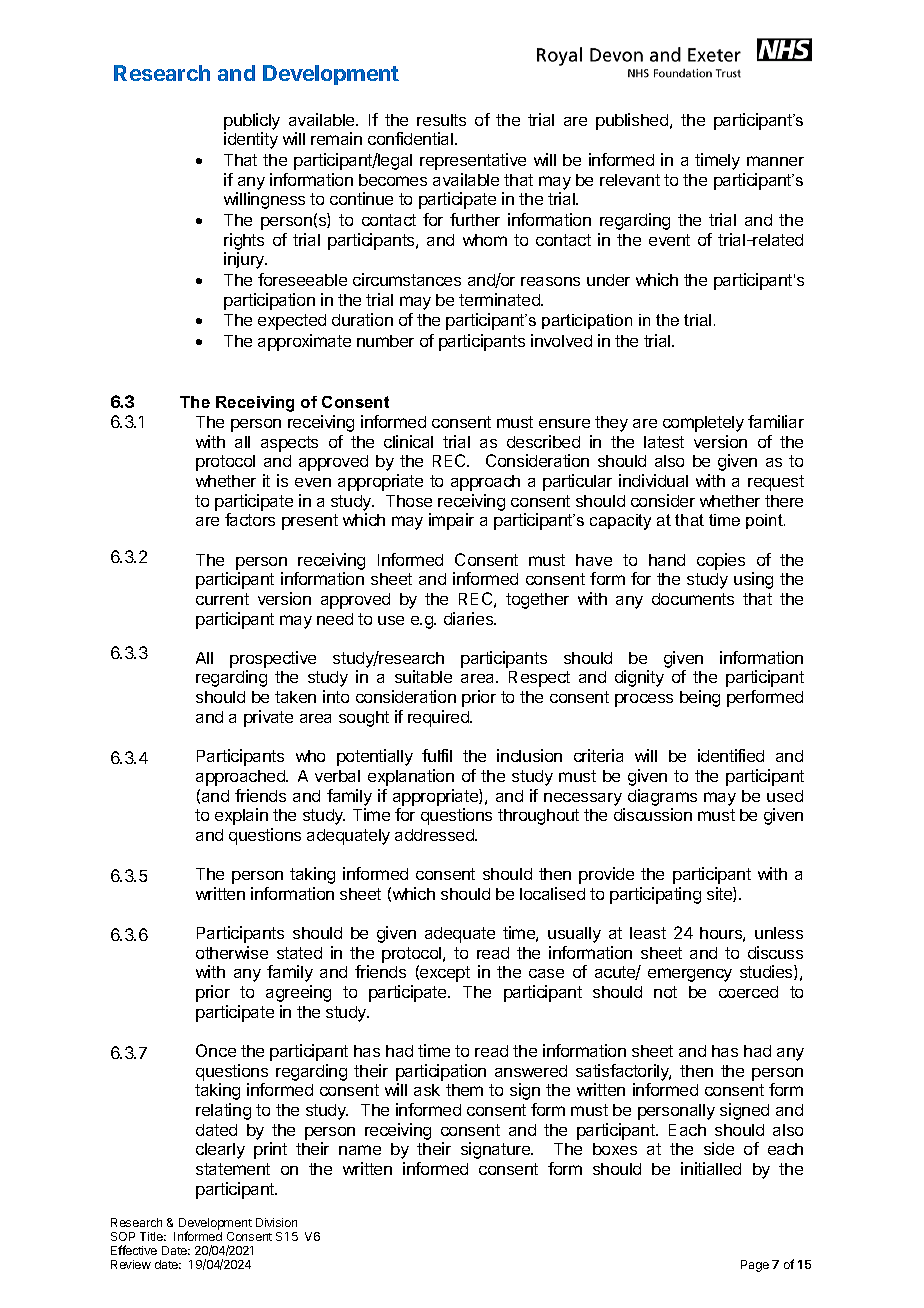 Image resolution: width=924 pixels, height=1308 pixels. Describe the element at coordinates (251, 140) in the screenshot. I see `identity` at that location.
